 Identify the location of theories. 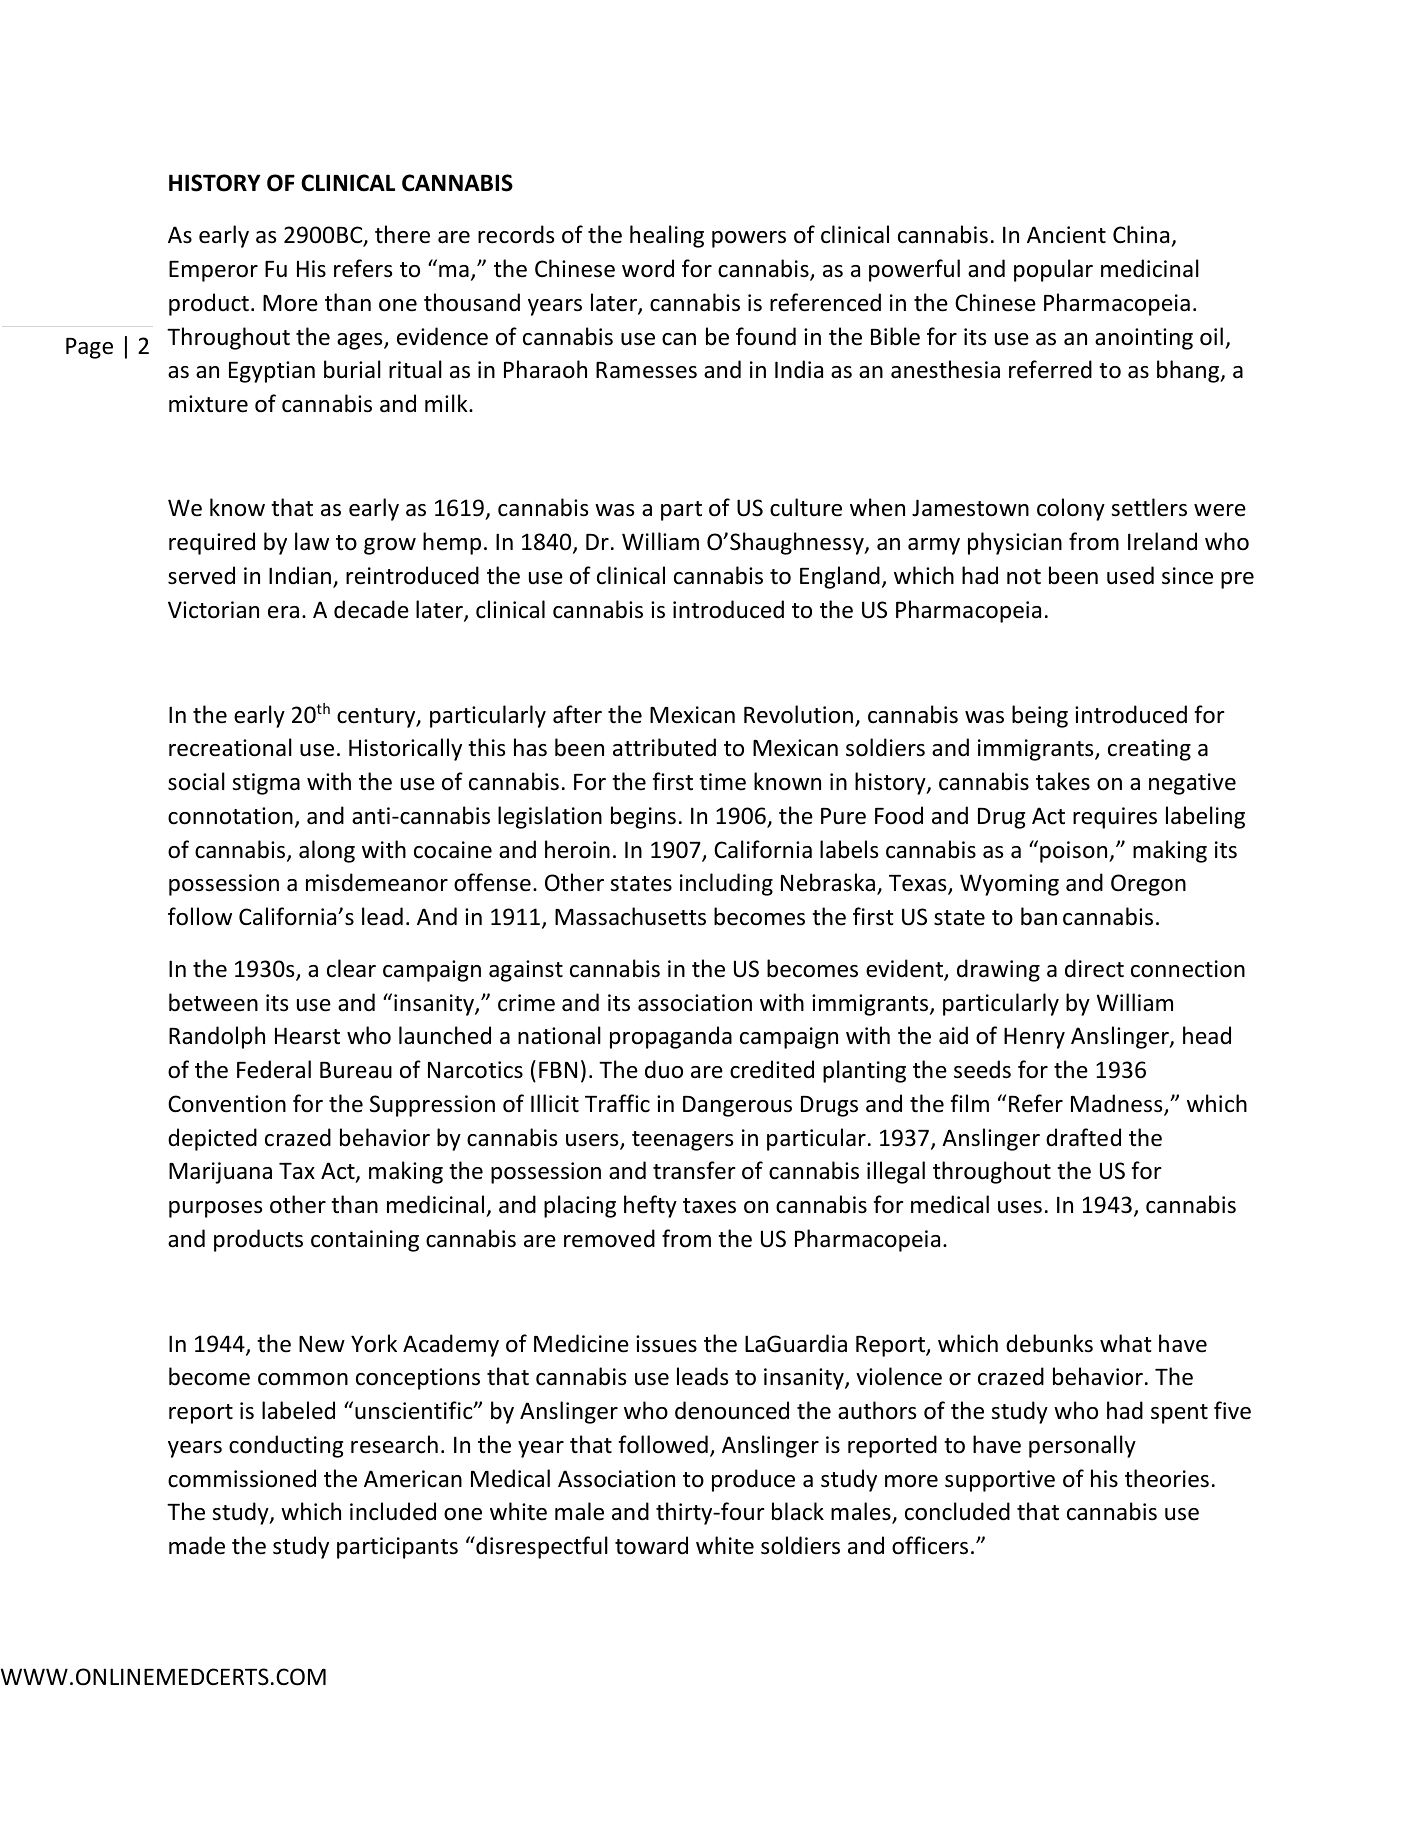
(1167, 1478).
